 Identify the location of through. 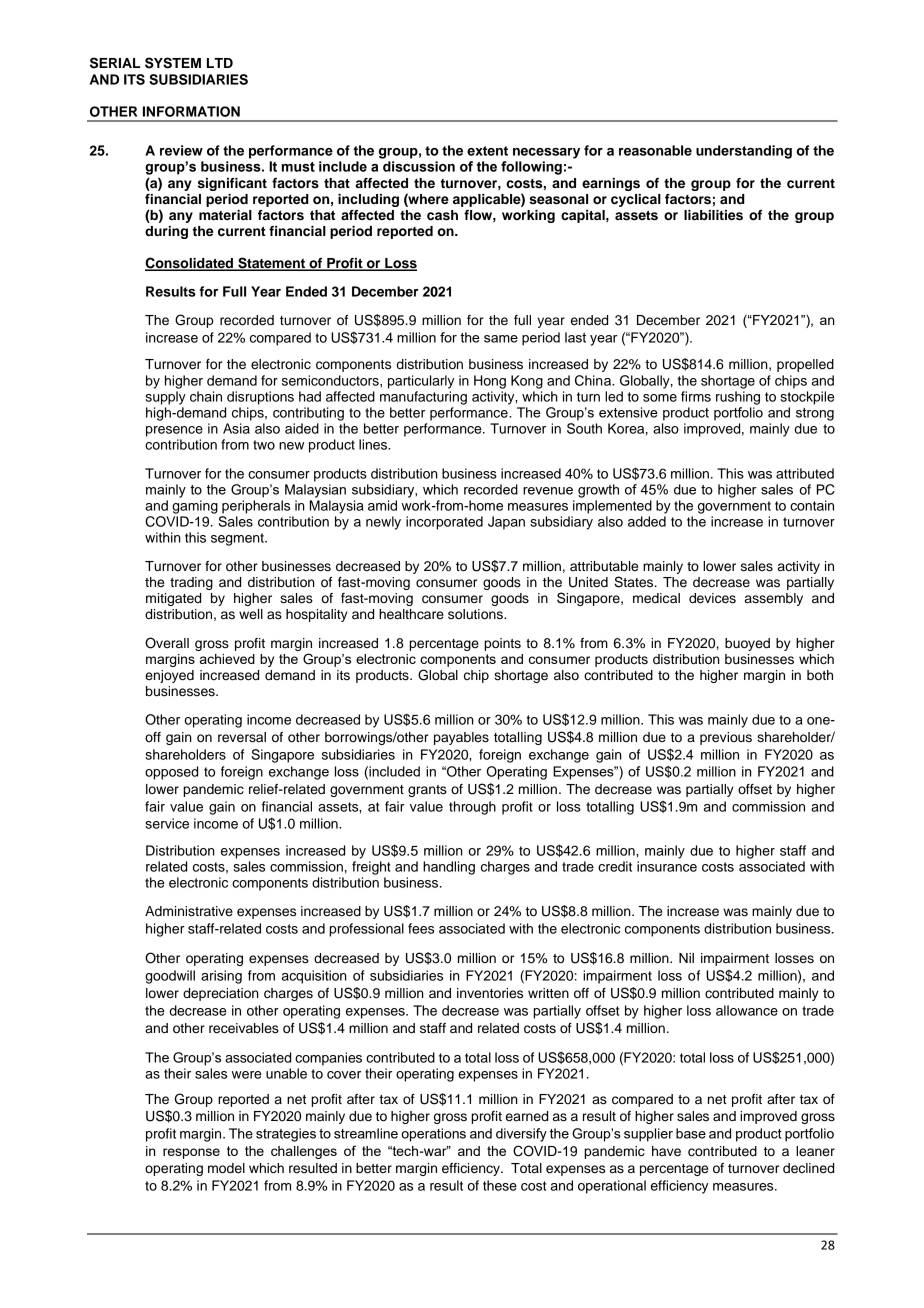
(472, 808).
